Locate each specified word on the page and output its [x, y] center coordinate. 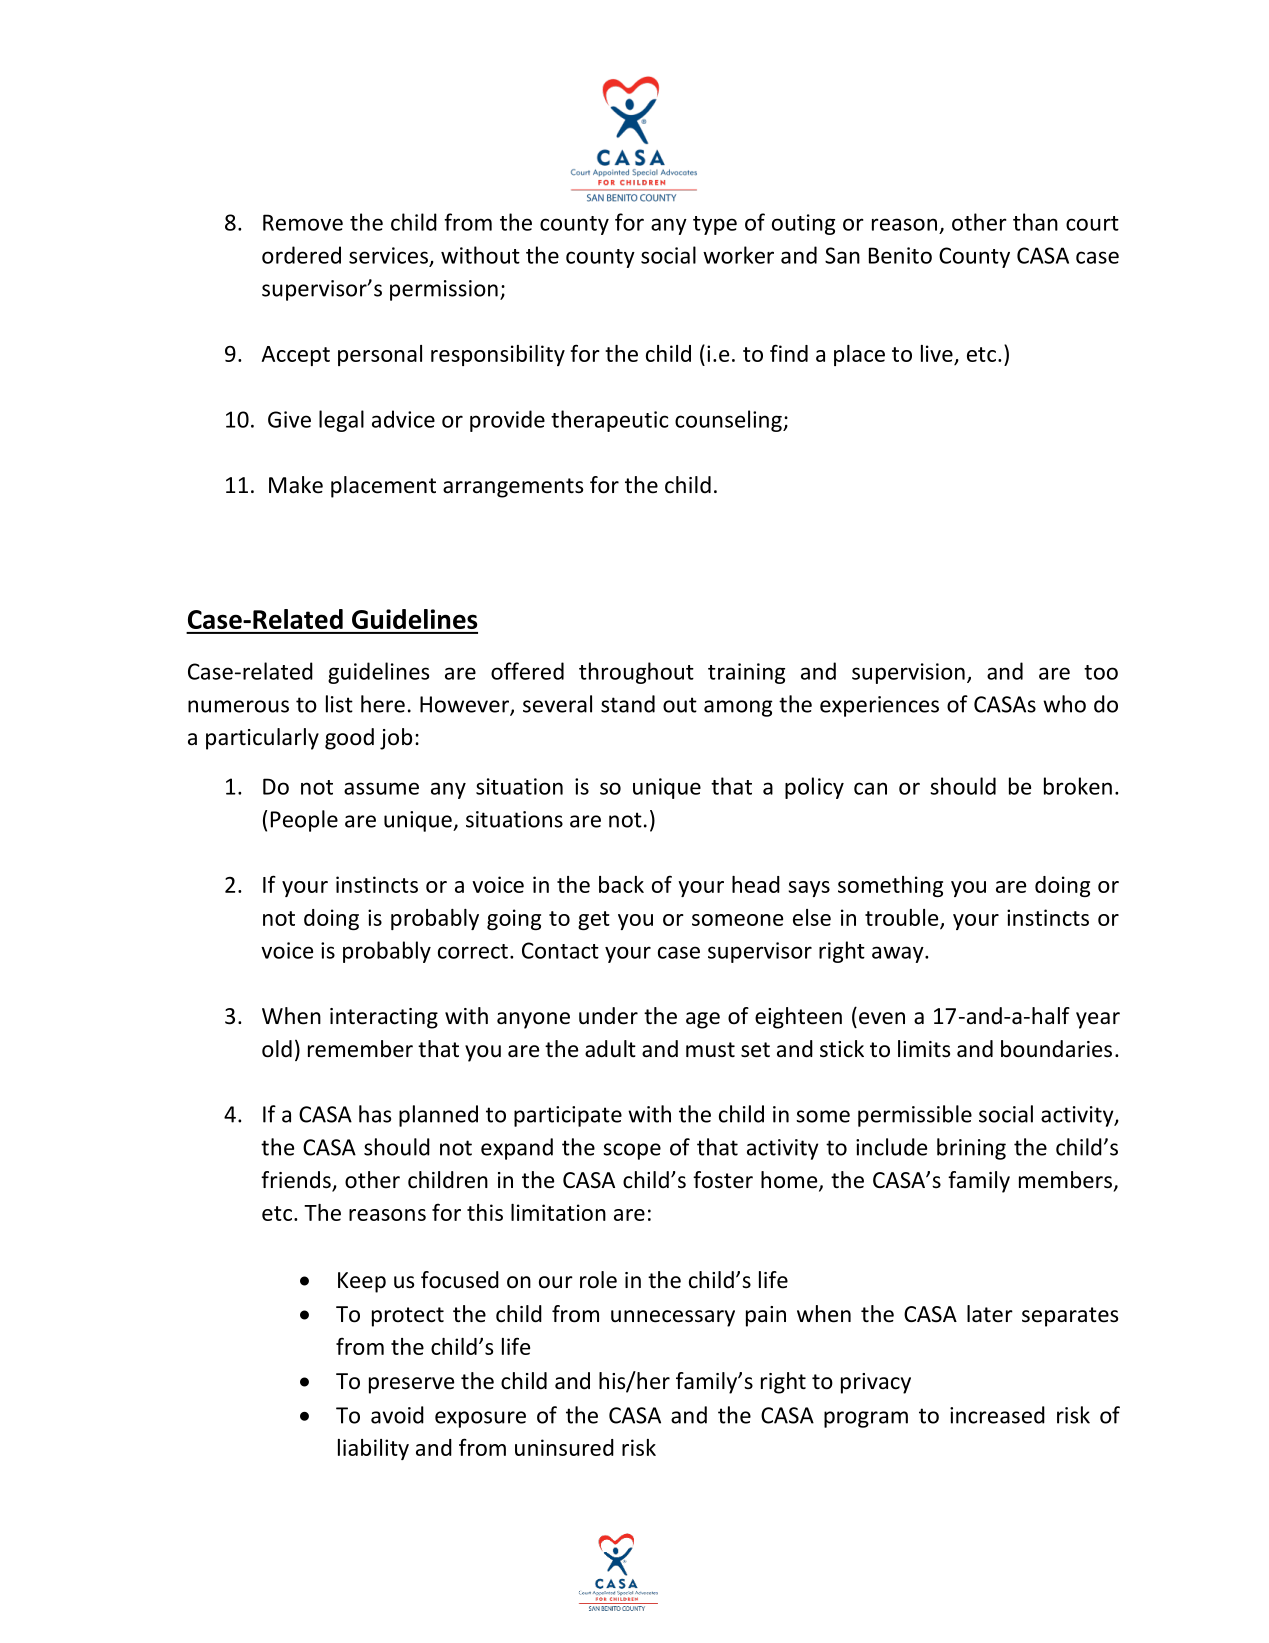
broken [1078, 786]
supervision [908, 673]
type [715, 225]
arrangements [513, 488]
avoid [397, 1415]
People [304, 821]
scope [632, 1151]
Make [296, 485]
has [375, 1114]
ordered [301, 255]
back [621, 884]
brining [971, 1149]
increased [997, 1415]
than [1035, 222]
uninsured [564, 1447]
